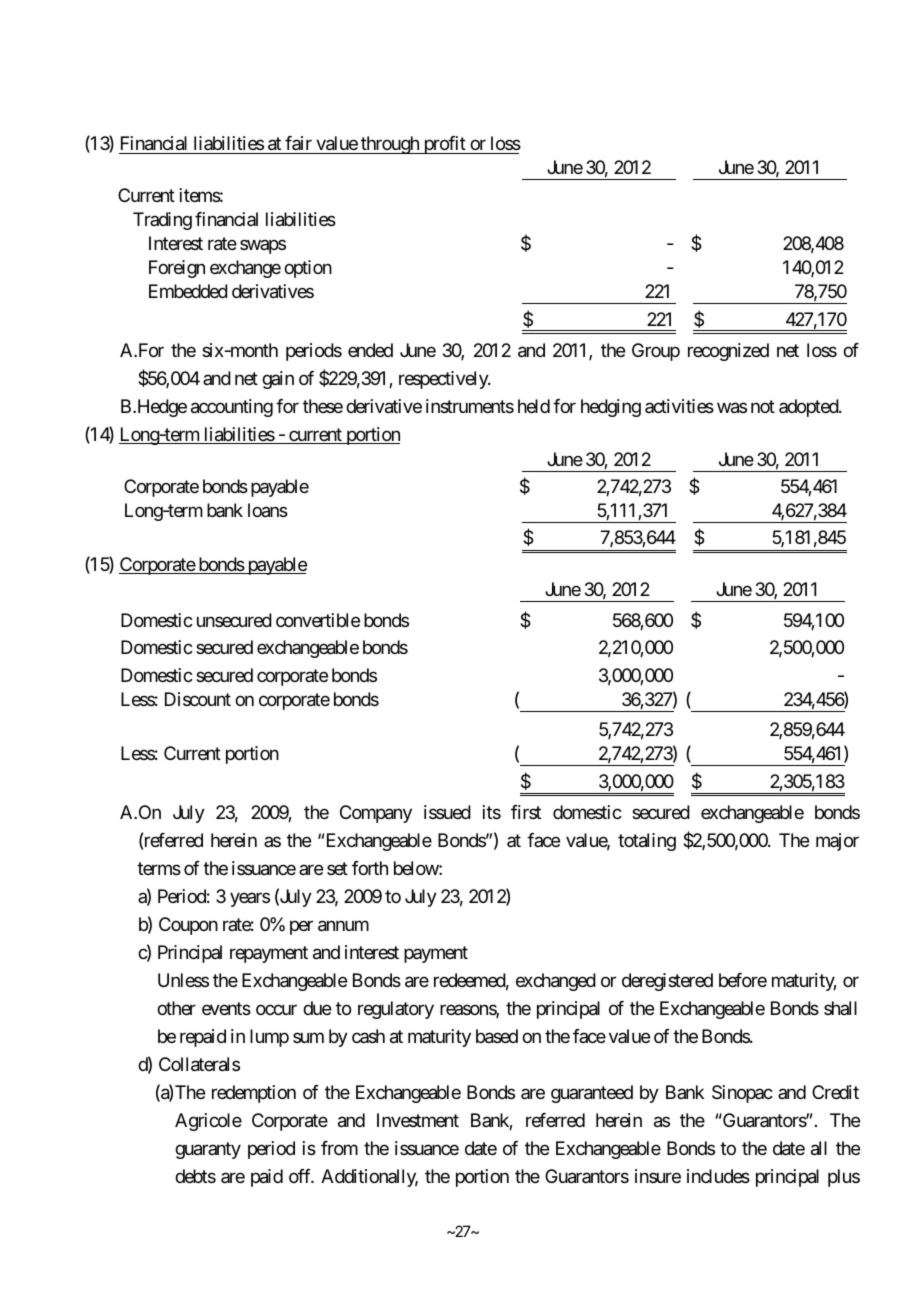  I want to click on guaranty, so click(208, 1150).
